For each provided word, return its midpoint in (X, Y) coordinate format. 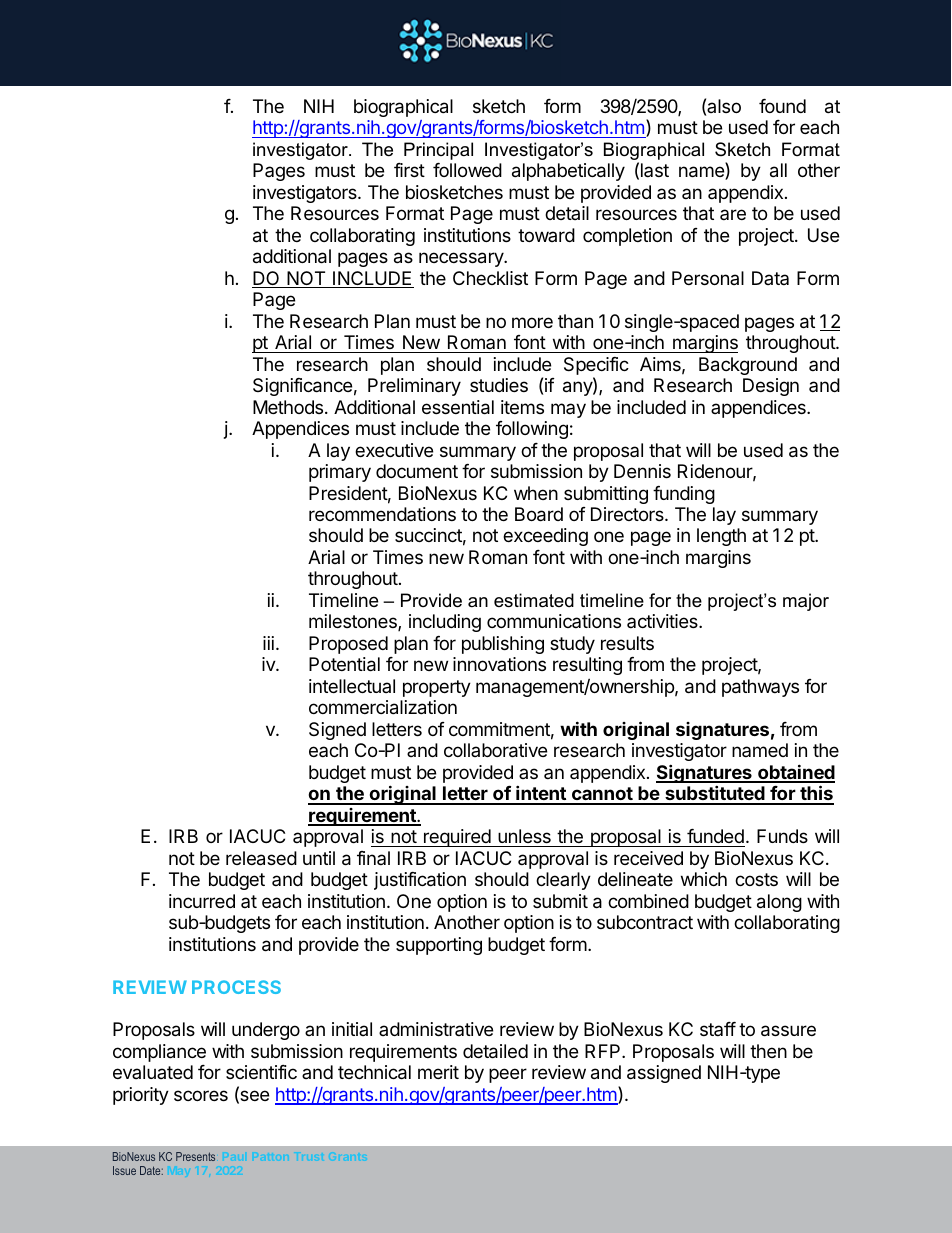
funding (684, 495)
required (457, 838)
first (409, 170)
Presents (195, 1156)
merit (438, 1072)
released (261, 858)
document (417, 471)
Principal (438, 151)
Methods (289, 407)
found (782, 106)
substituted (715, 794)
